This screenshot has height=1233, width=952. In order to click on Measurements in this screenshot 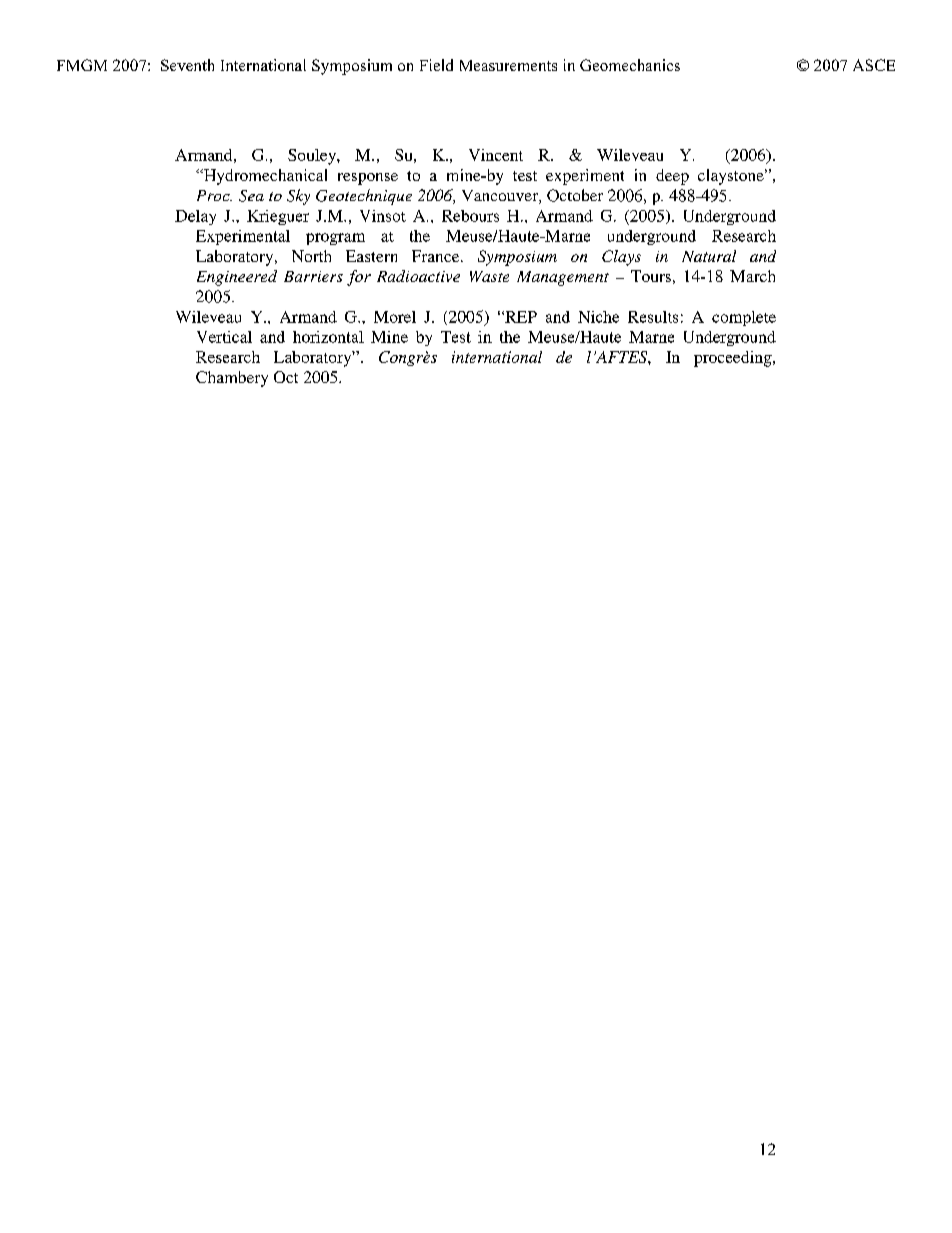, I will do `click(508, 65)`.
